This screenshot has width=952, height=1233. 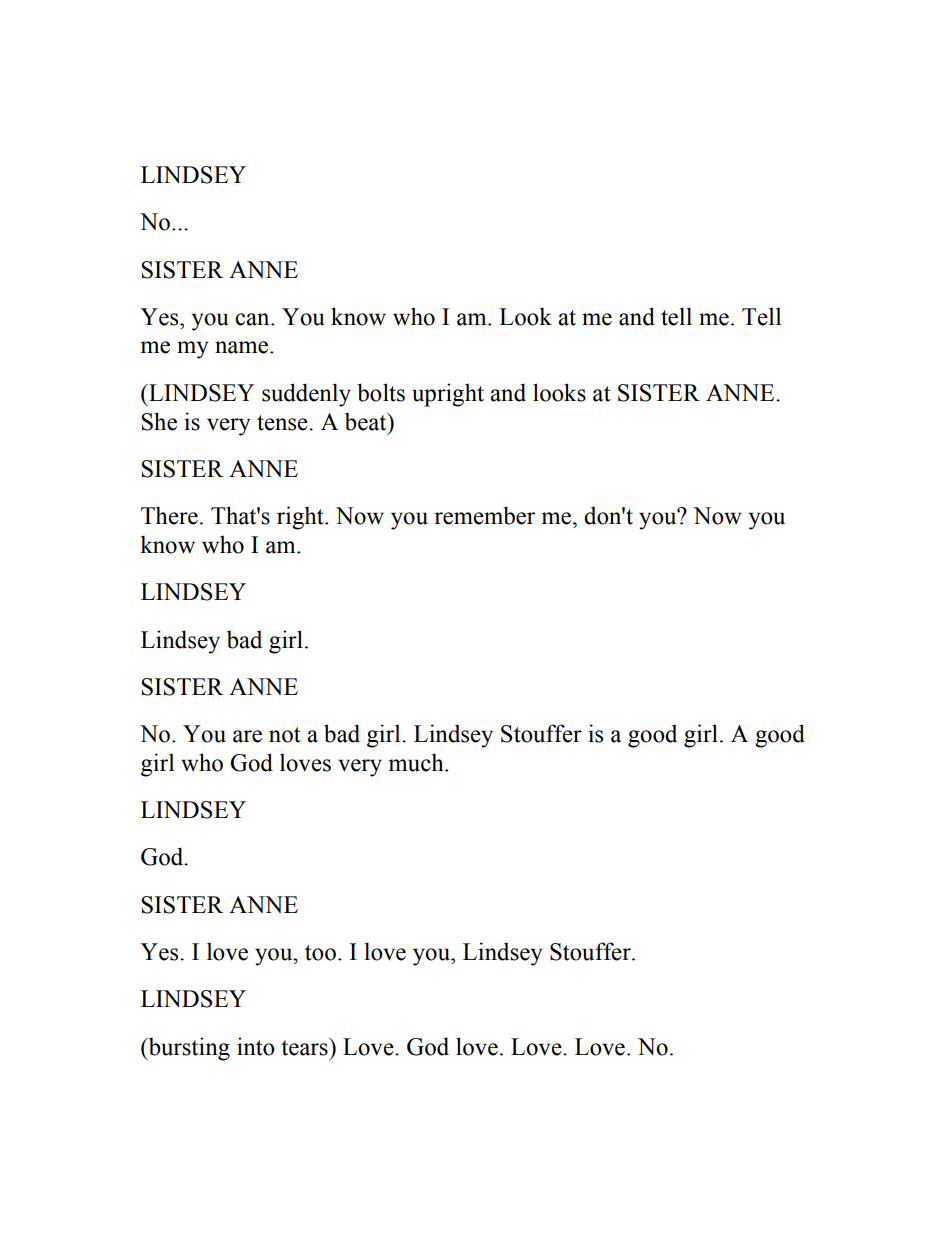 What do you see at coordinates (285, 735) in the screenshot?
I see `not` at bounding box center [285, 735].
